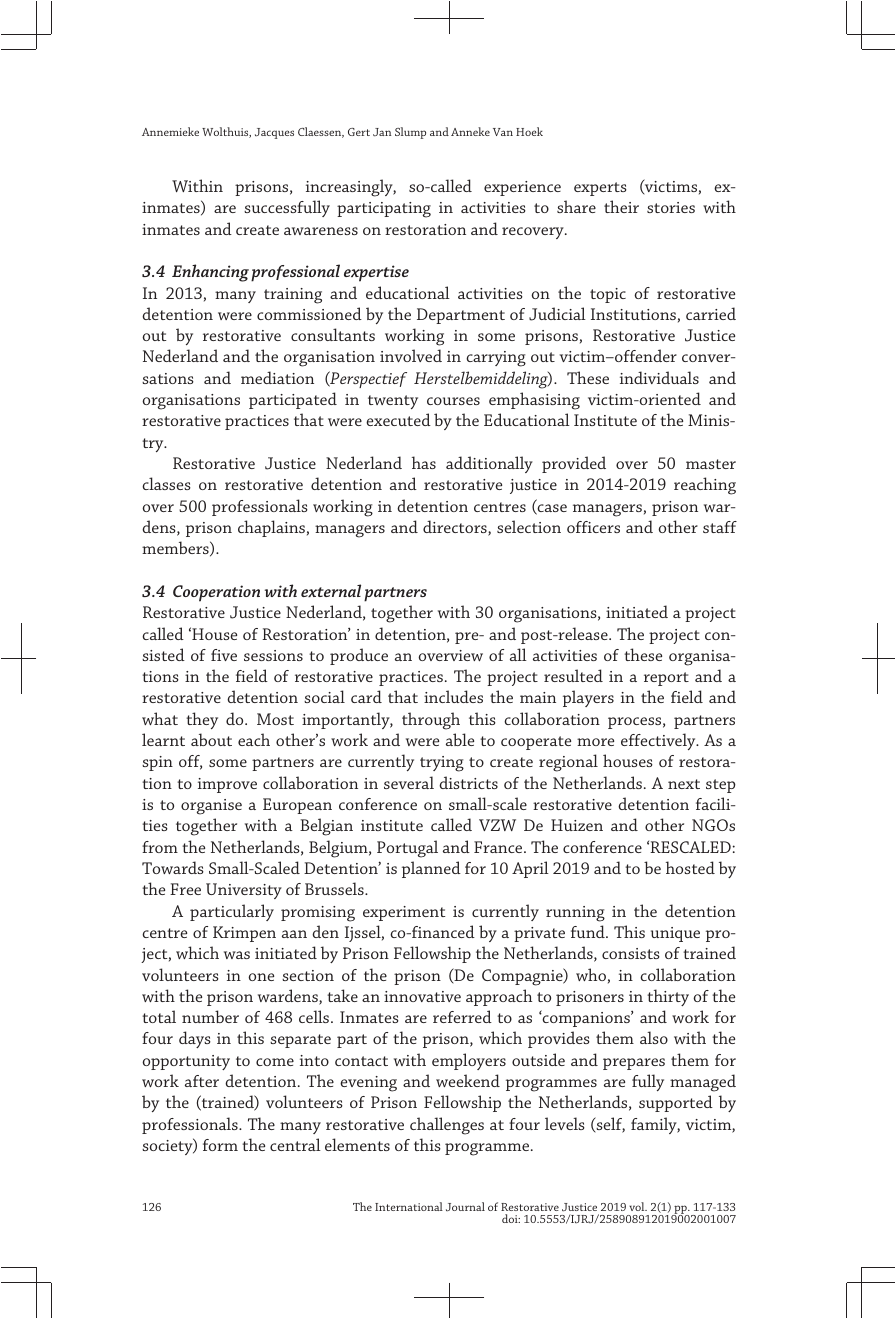 The image size is (896, 1319). I want to click on stories, so click(671, 207).
